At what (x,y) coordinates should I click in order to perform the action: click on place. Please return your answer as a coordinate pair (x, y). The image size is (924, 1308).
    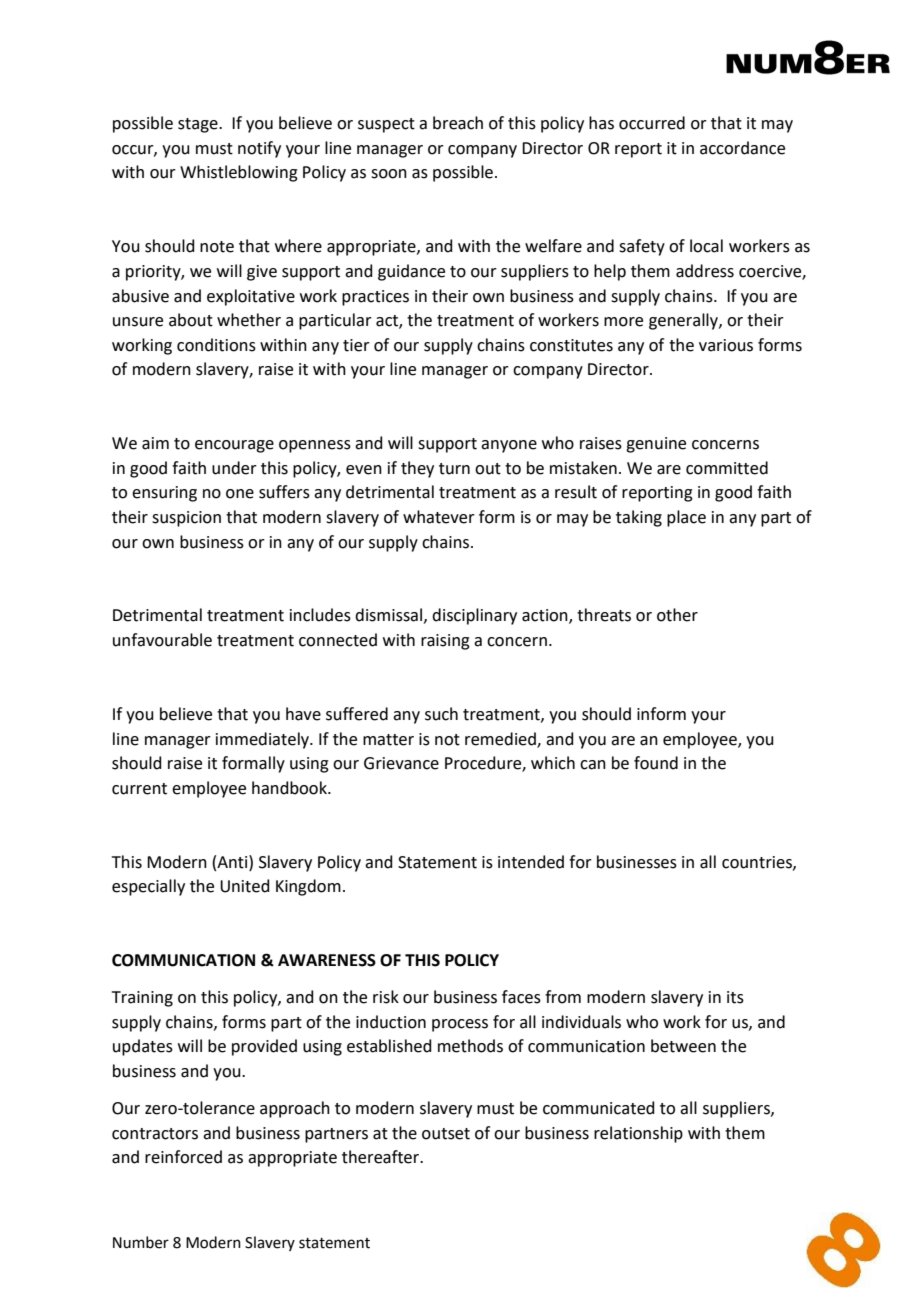
    Looking at the image, I should click on (686, 518).
